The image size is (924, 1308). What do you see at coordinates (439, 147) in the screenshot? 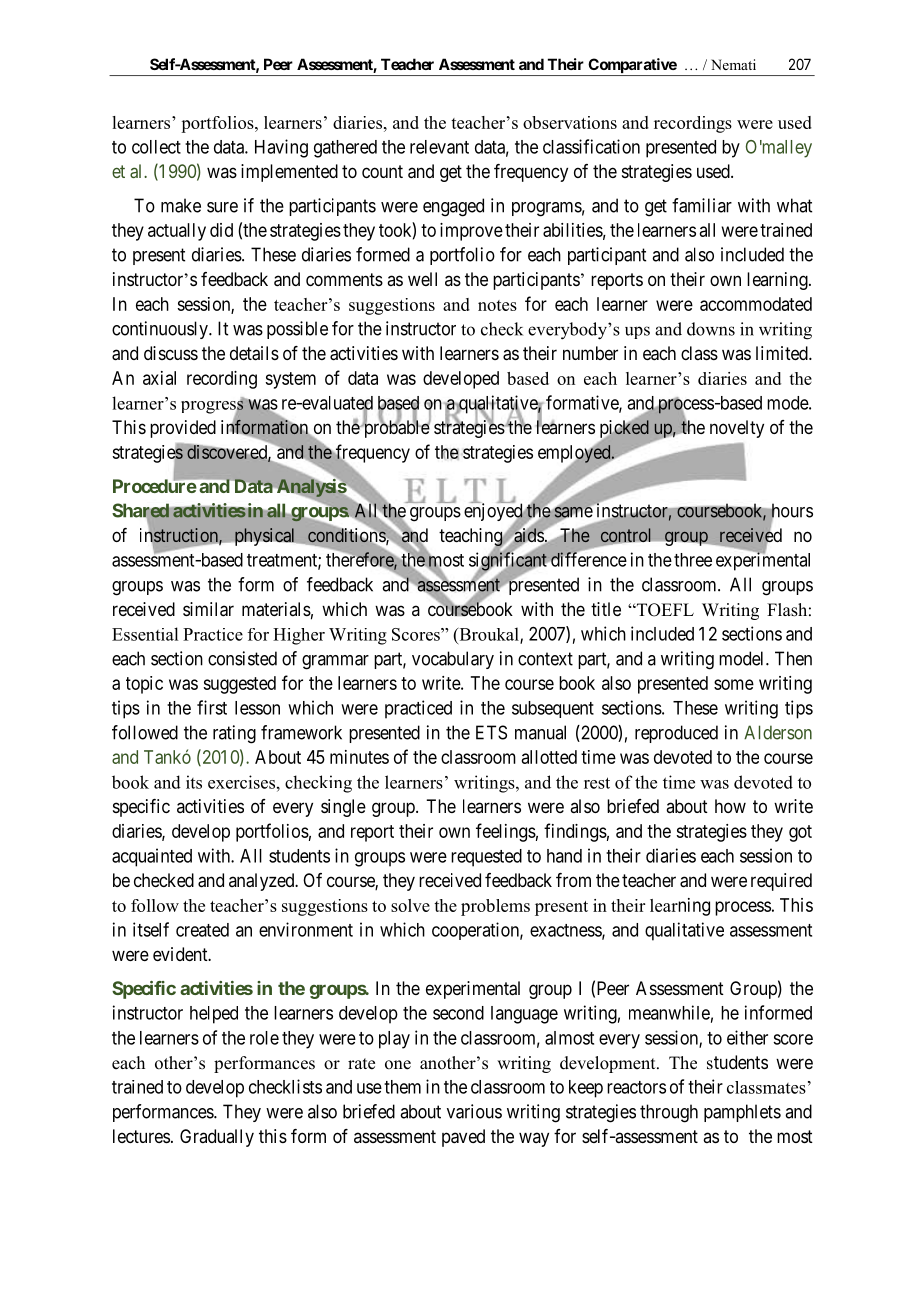
I see `relevant` at bounding box center [439, 147].
